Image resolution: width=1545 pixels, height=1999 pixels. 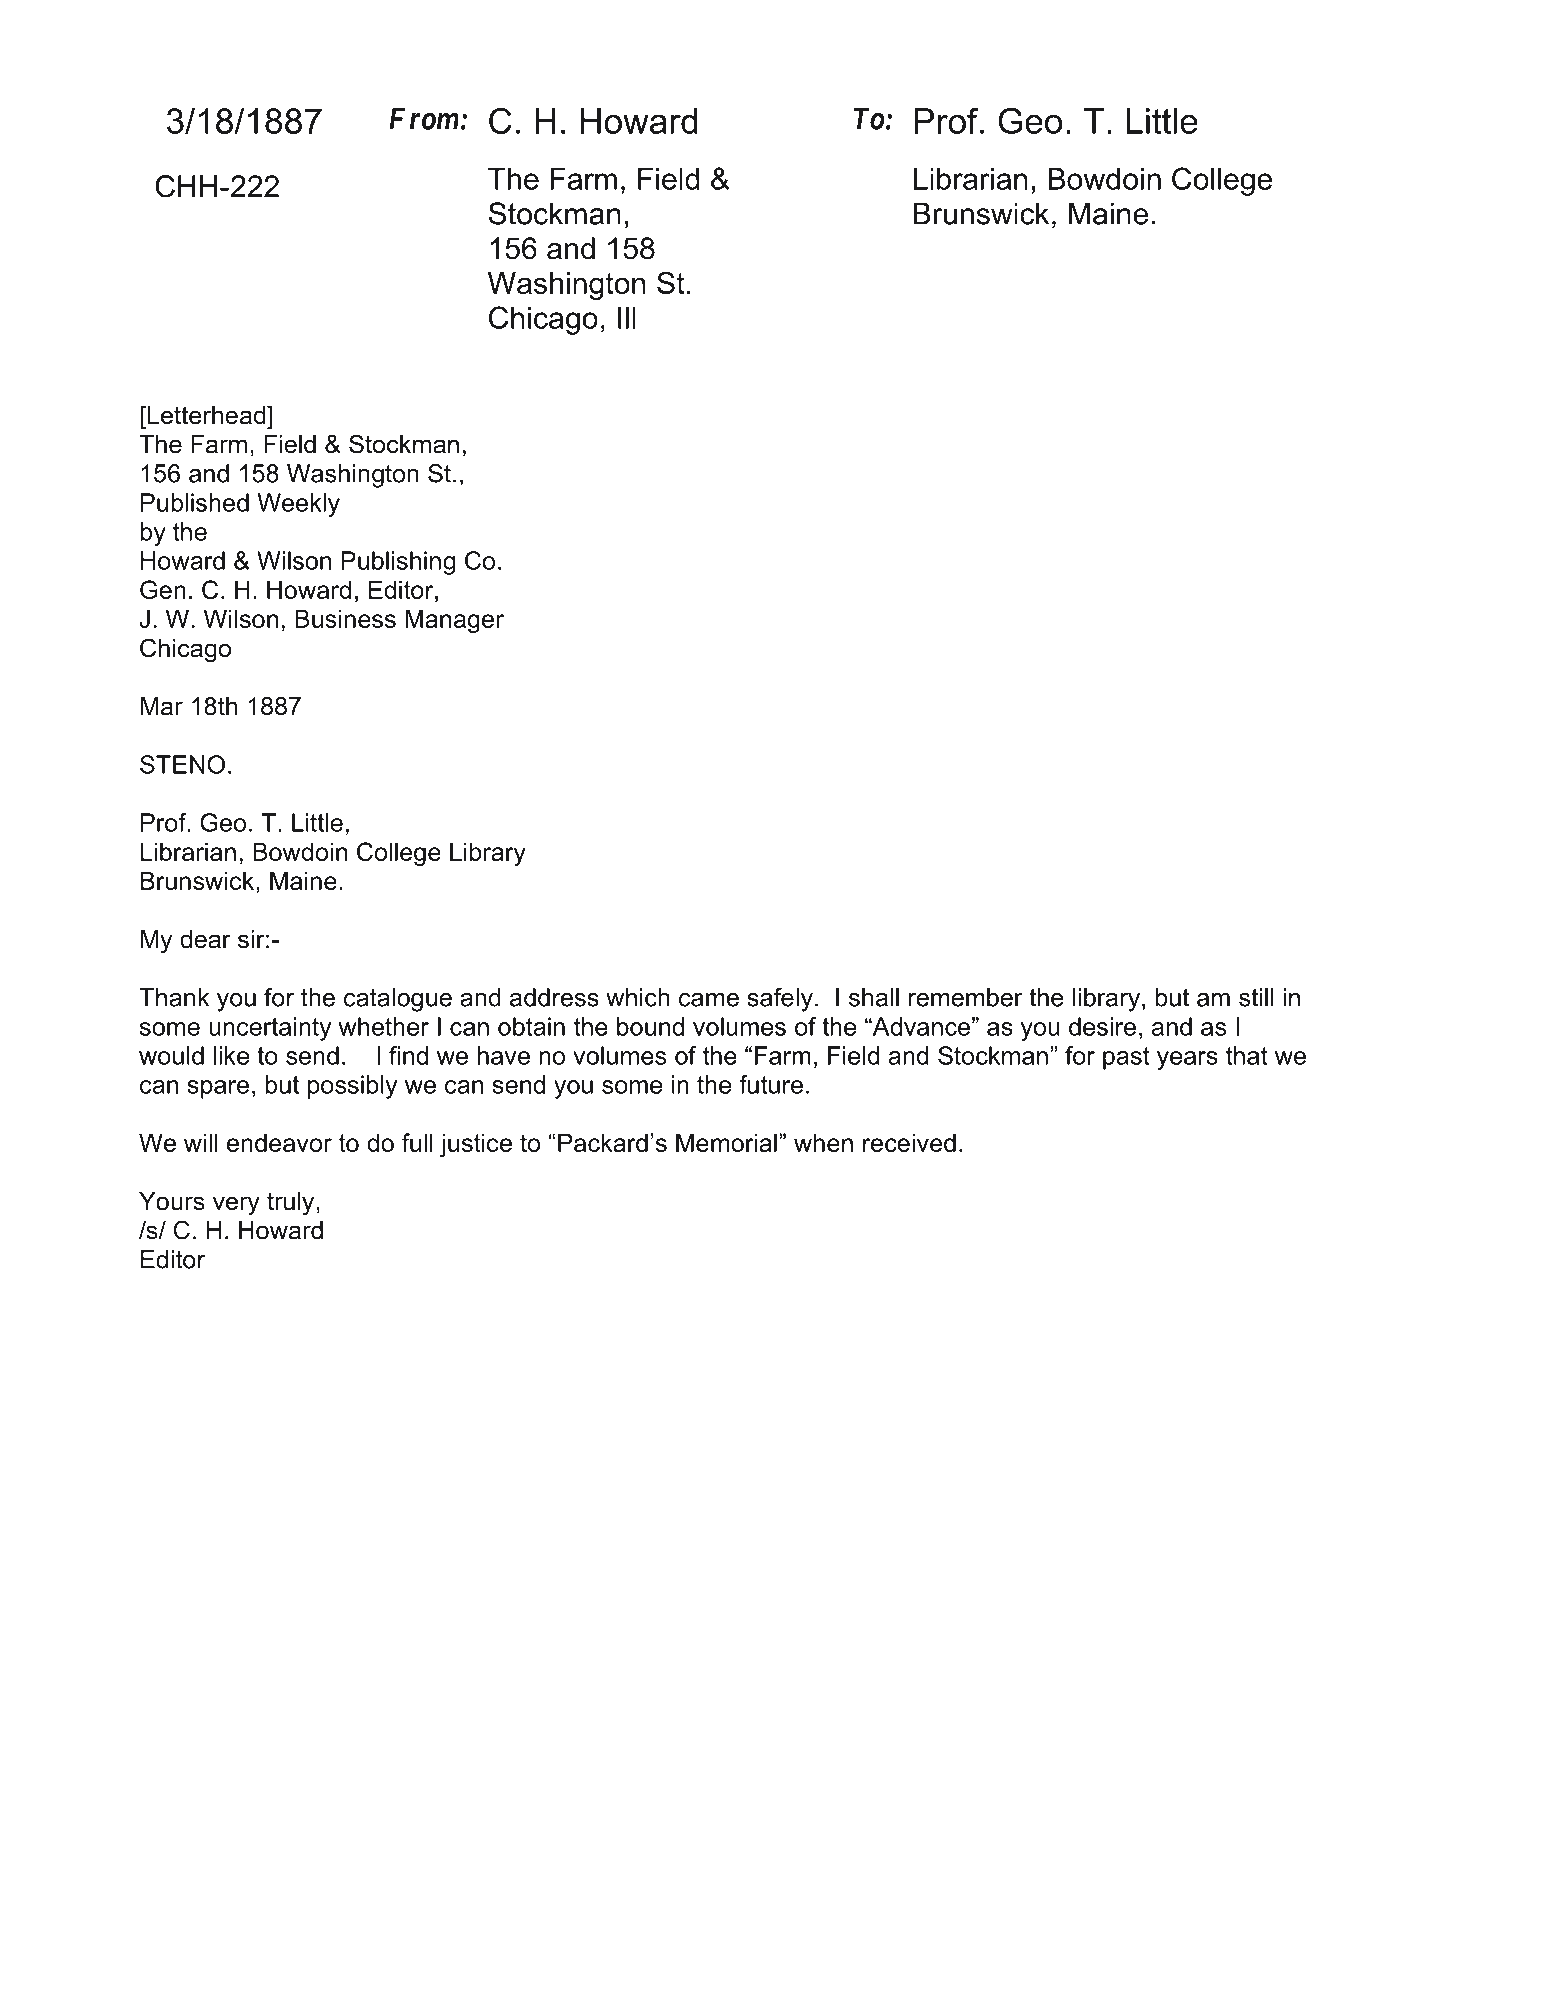 What do you see at coordinates (298, 505) in the image?
I see `Weekly` at bounding box center [298, 505].
